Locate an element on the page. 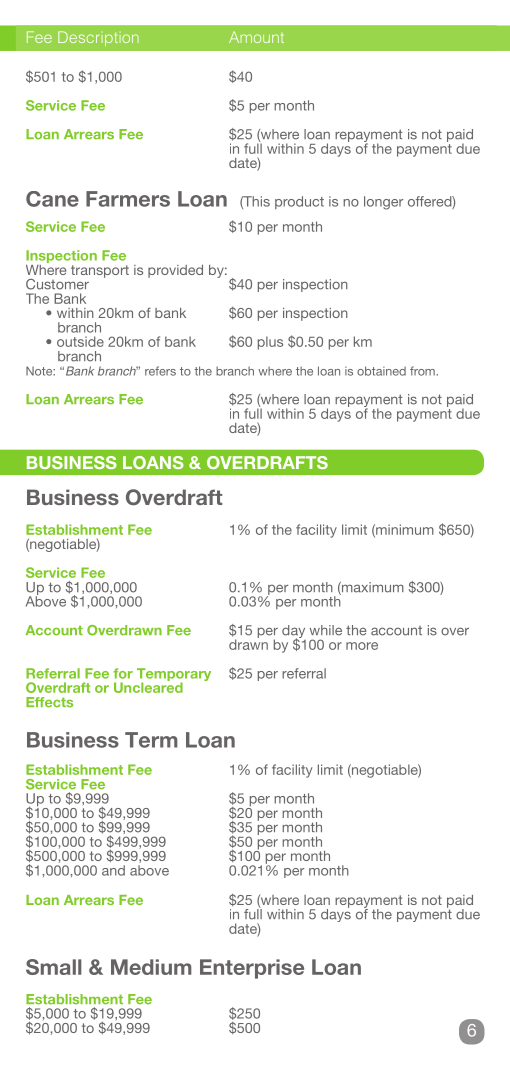  Medium is located at coordinates (151, 967).
